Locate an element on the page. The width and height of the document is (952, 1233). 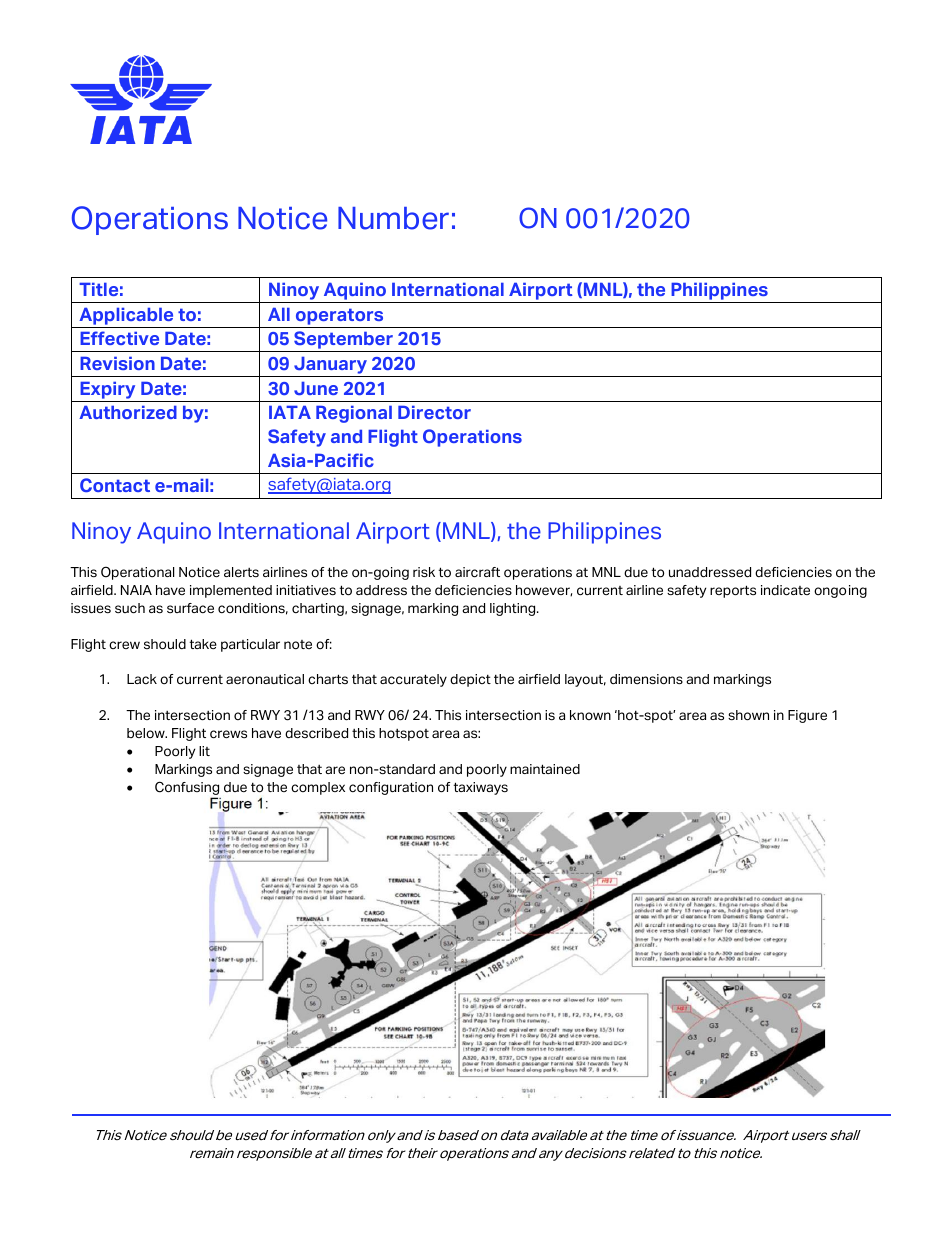
take is located at coordinates (203, 644).
